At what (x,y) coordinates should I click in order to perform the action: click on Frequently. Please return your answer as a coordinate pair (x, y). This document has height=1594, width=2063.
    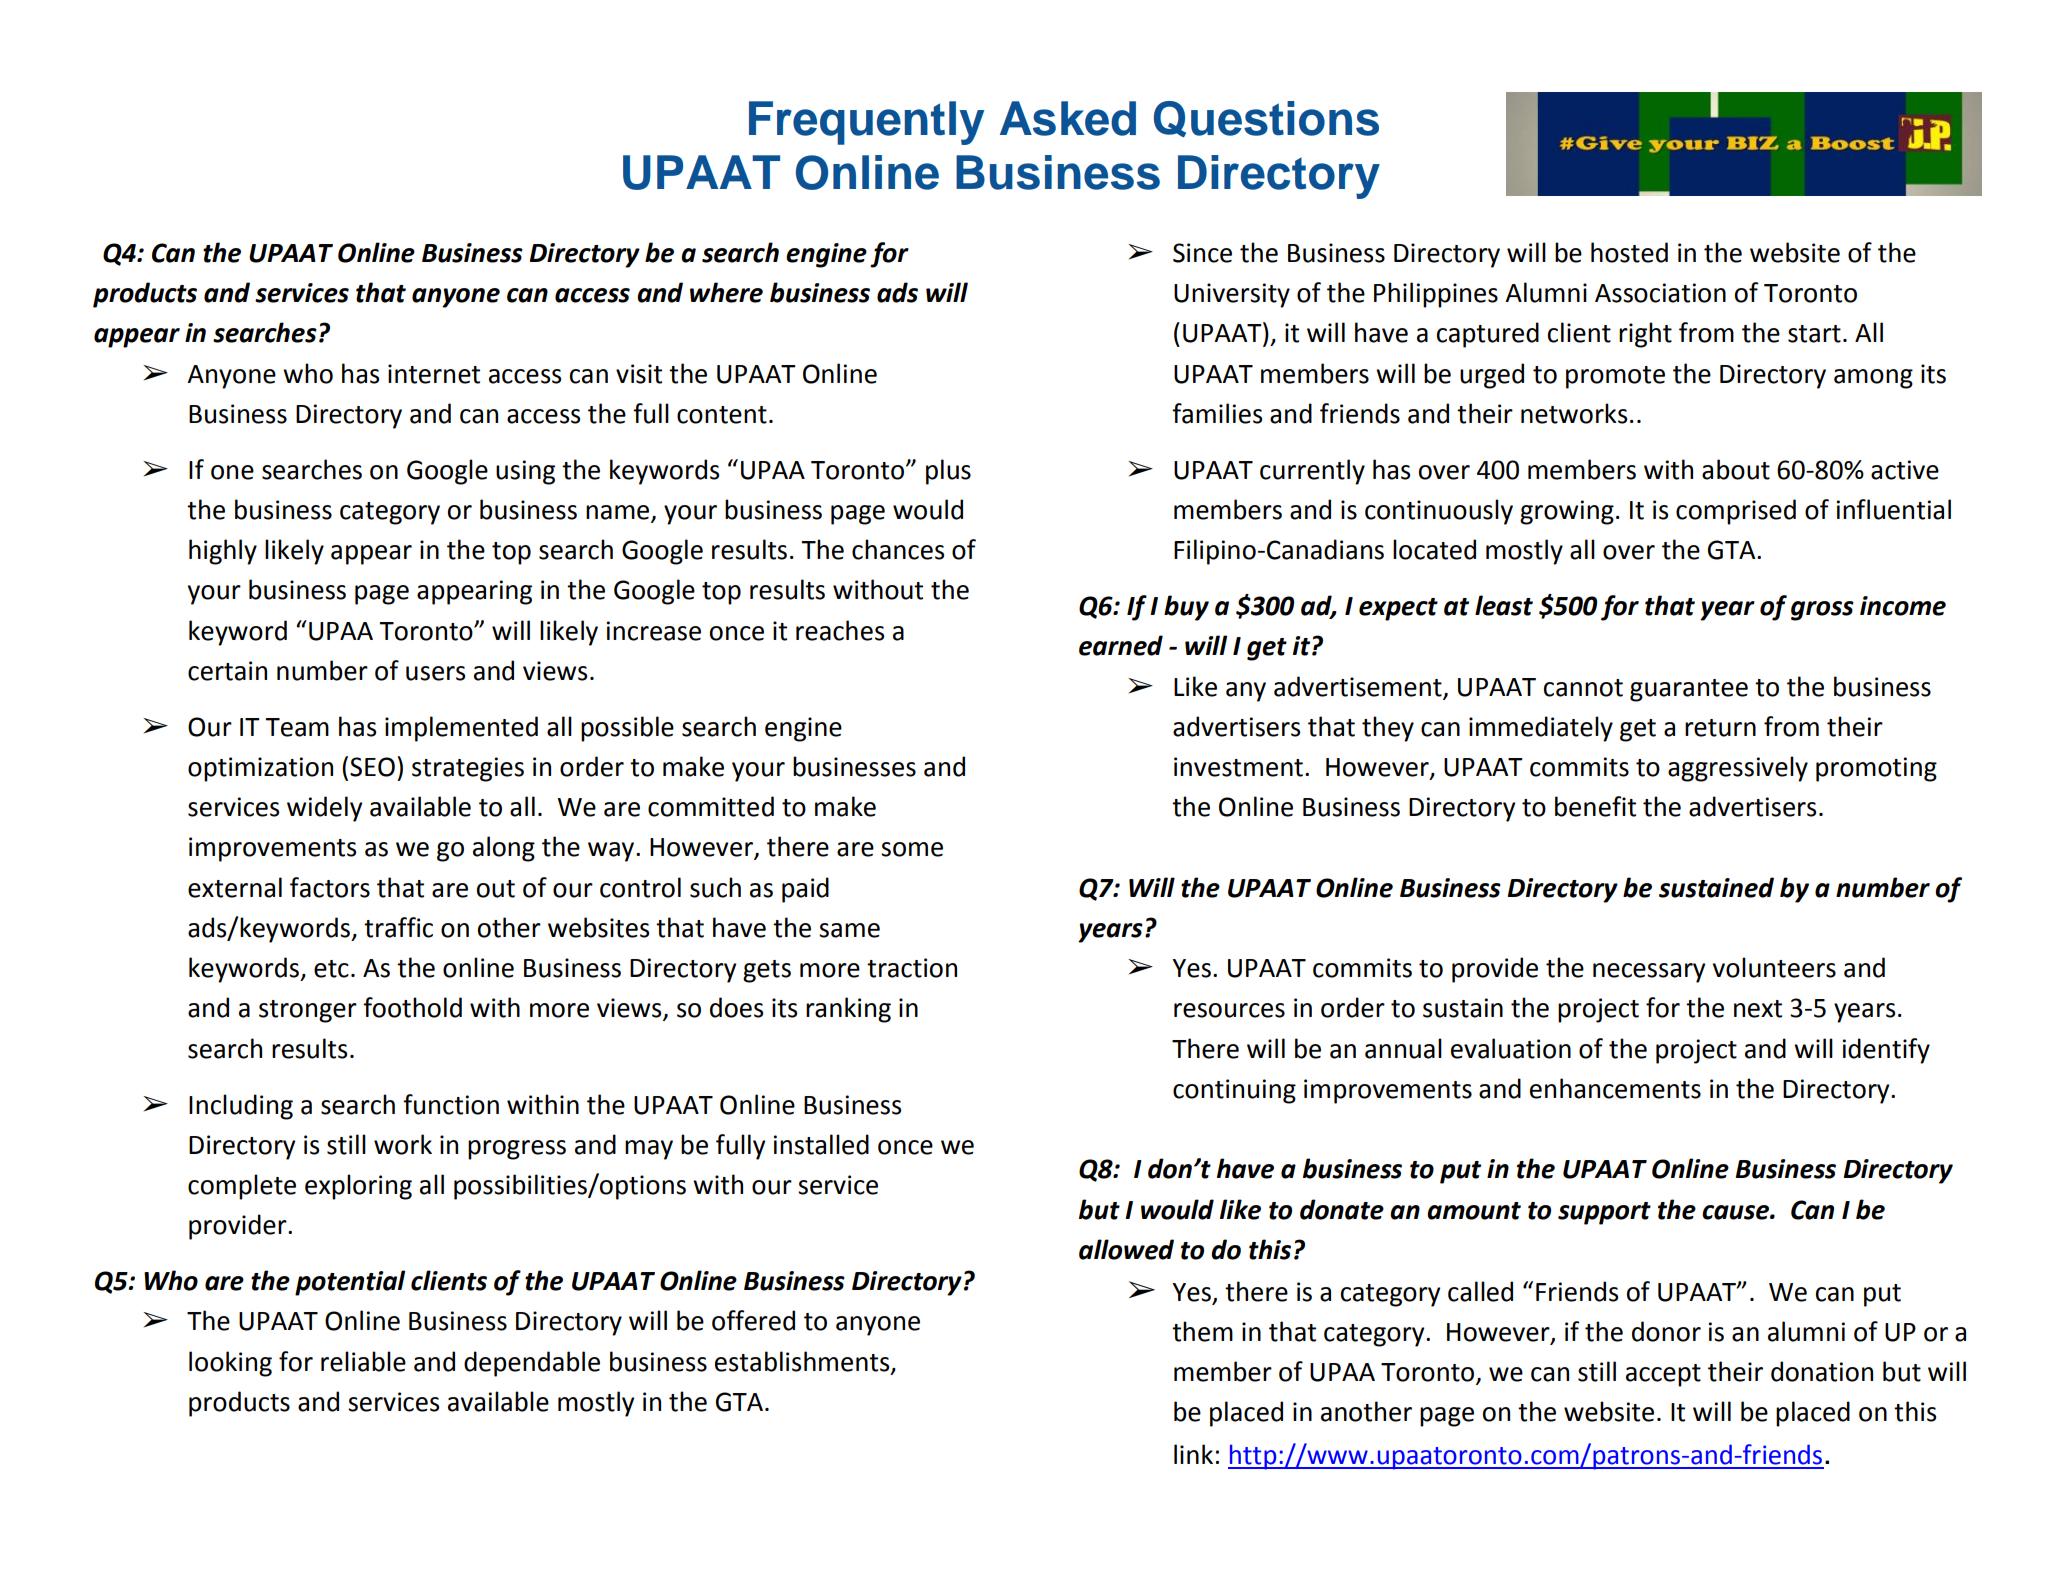
    Looking at the image, I should click on (866, 123).
